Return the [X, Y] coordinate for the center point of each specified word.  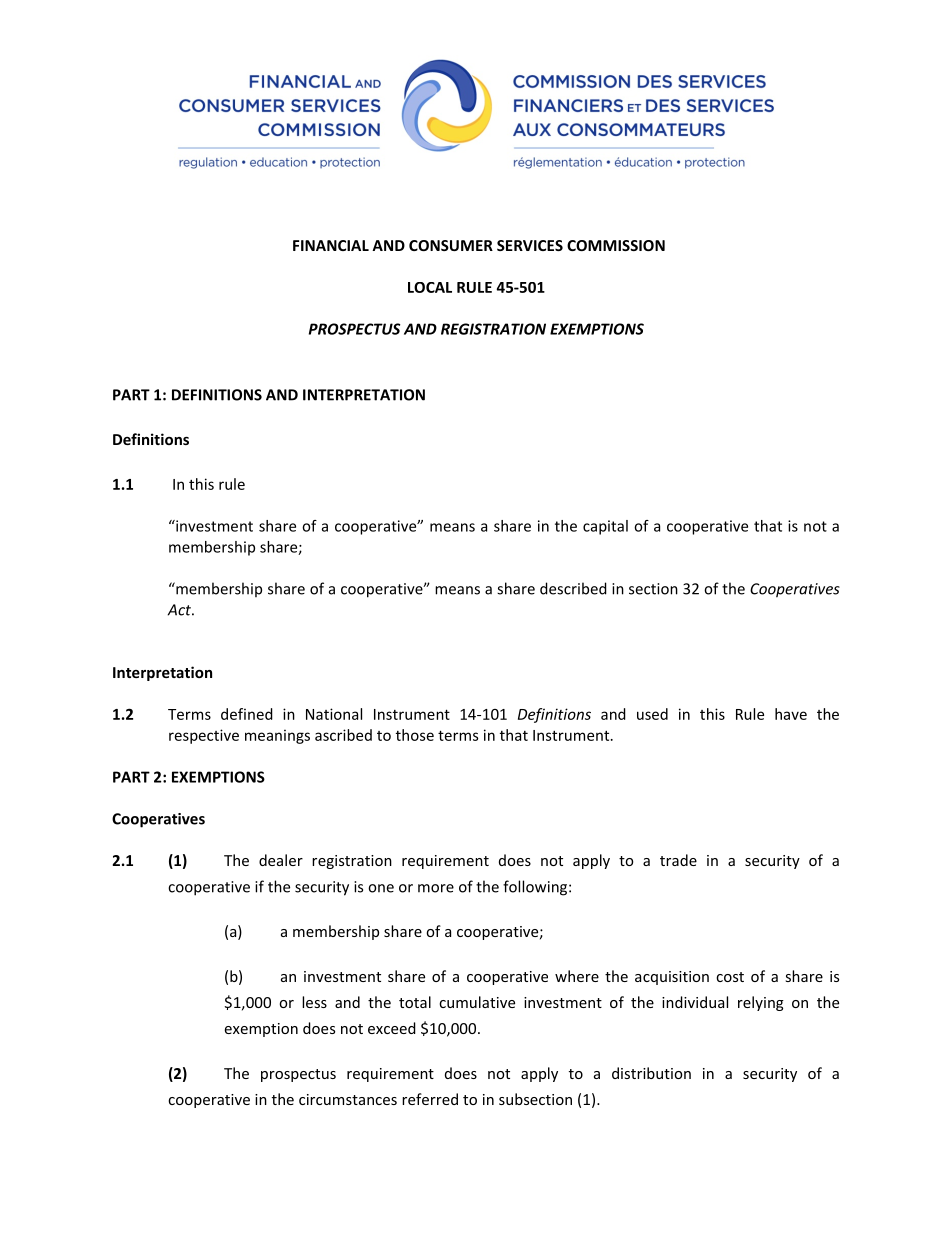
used [652, 714]
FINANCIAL [331, 245]
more [436, 888]
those [415, 735]
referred [430, 1099]
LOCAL [430, 287]
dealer [281, 860]
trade [678, 860]
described [573, 588]
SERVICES [530, 245]
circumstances [348, 1099]
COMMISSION [616, 245]
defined [247, 714]
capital [605, 527]
